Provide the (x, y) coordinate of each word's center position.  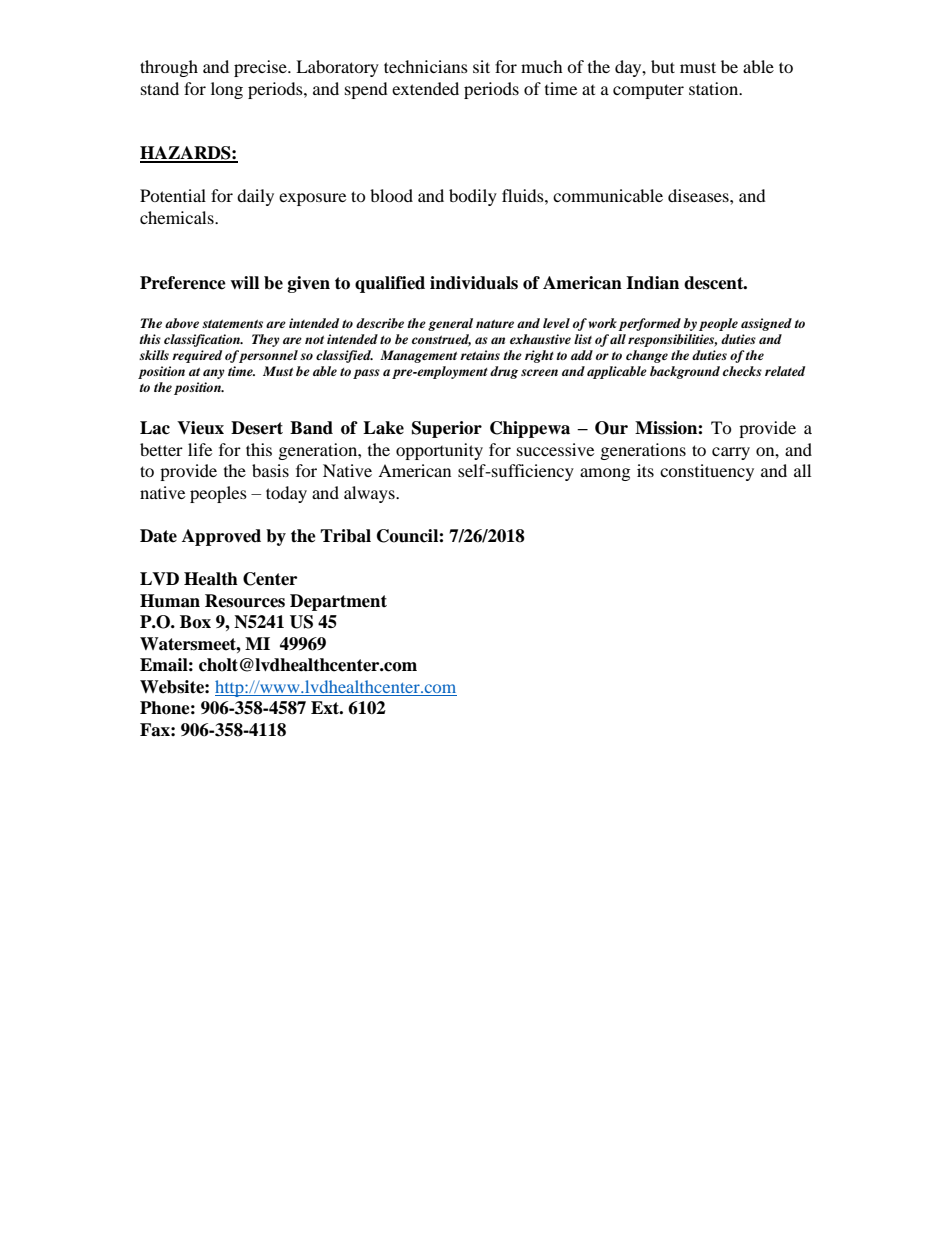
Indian (652, 283)
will (244, 282)
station (715, 88)
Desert (257, 428)
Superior (447, 429)
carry (731, 453)
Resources (245, 601)
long (227, 90)
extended (425, 88)
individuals (474, 283)
